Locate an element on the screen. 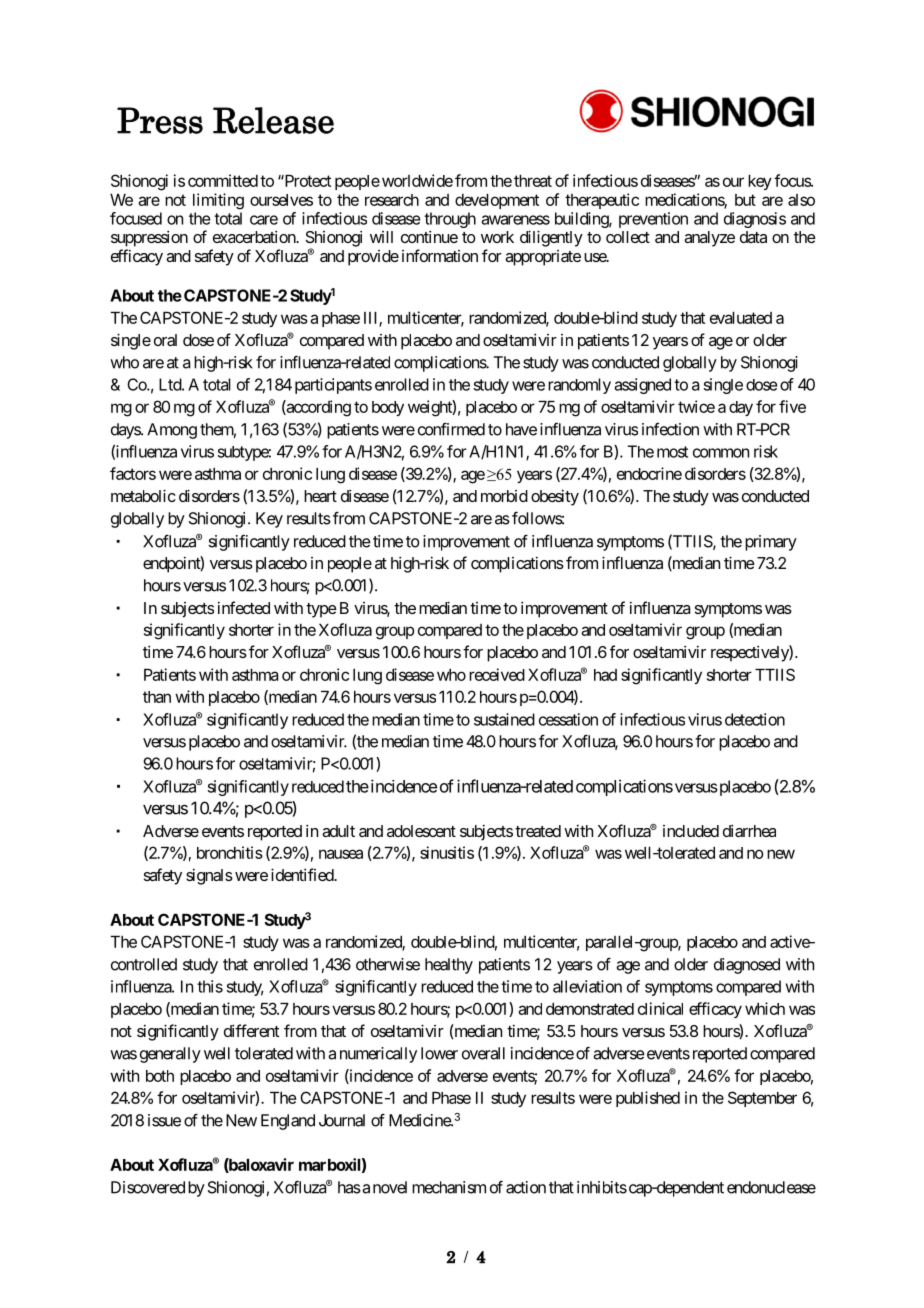 The width and height of the screenshot is (924, 1308). detection is located at coordinates (755, 719).
